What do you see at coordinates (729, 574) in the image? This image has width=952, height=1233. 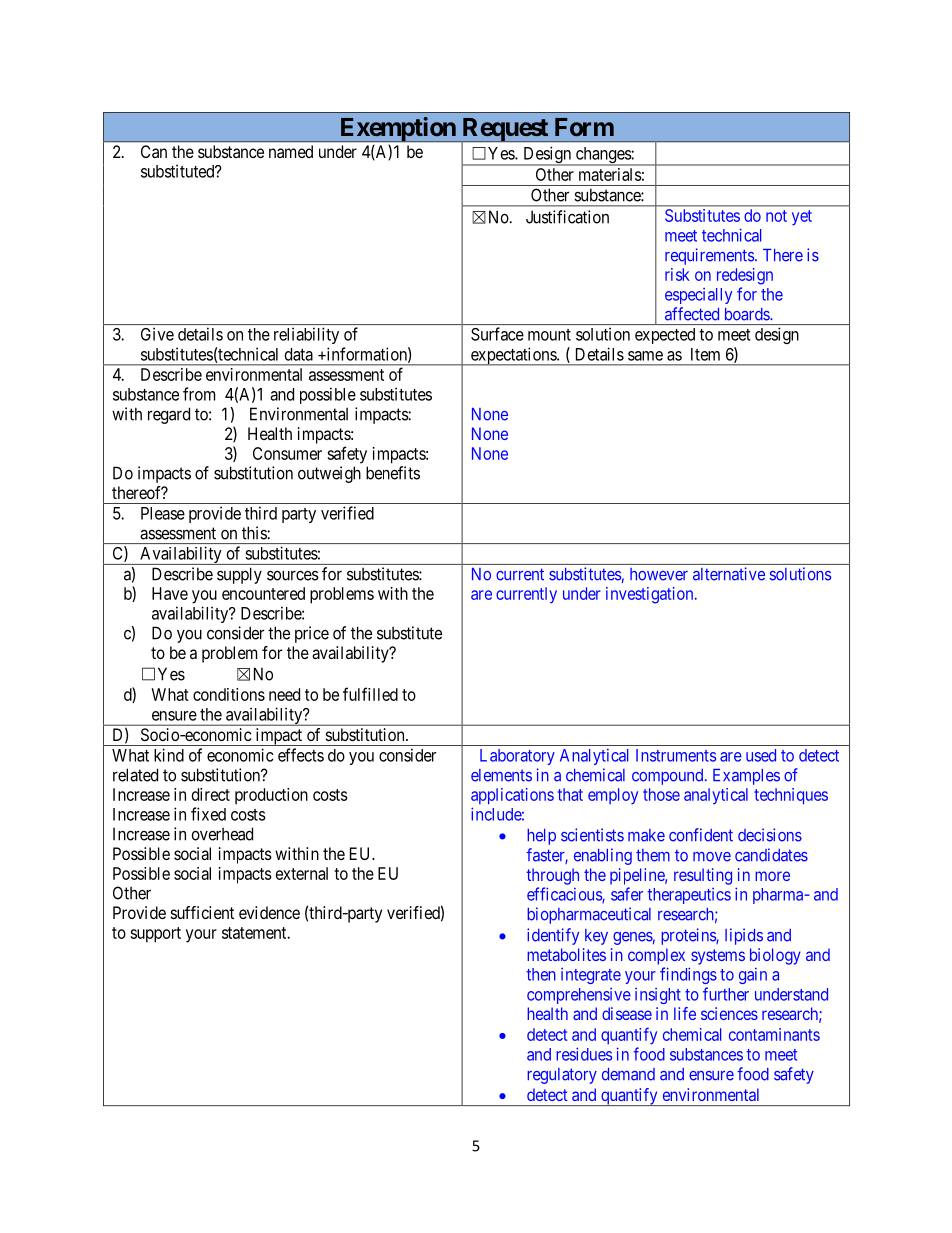 I see `alternative` at bounding box center [729, 574].
